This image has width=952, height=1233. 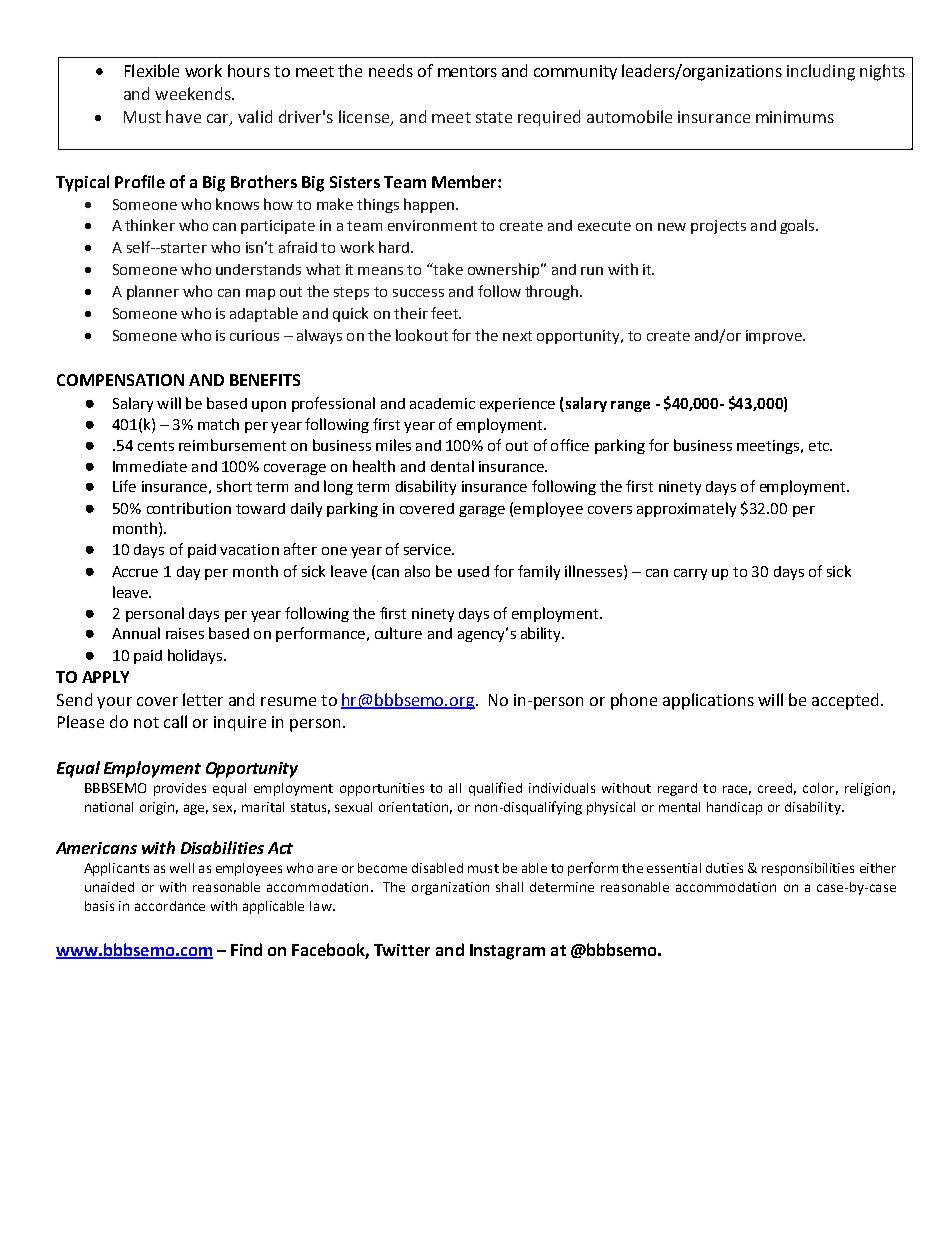 I want to click on weekends, so click(x=194, y=93).
